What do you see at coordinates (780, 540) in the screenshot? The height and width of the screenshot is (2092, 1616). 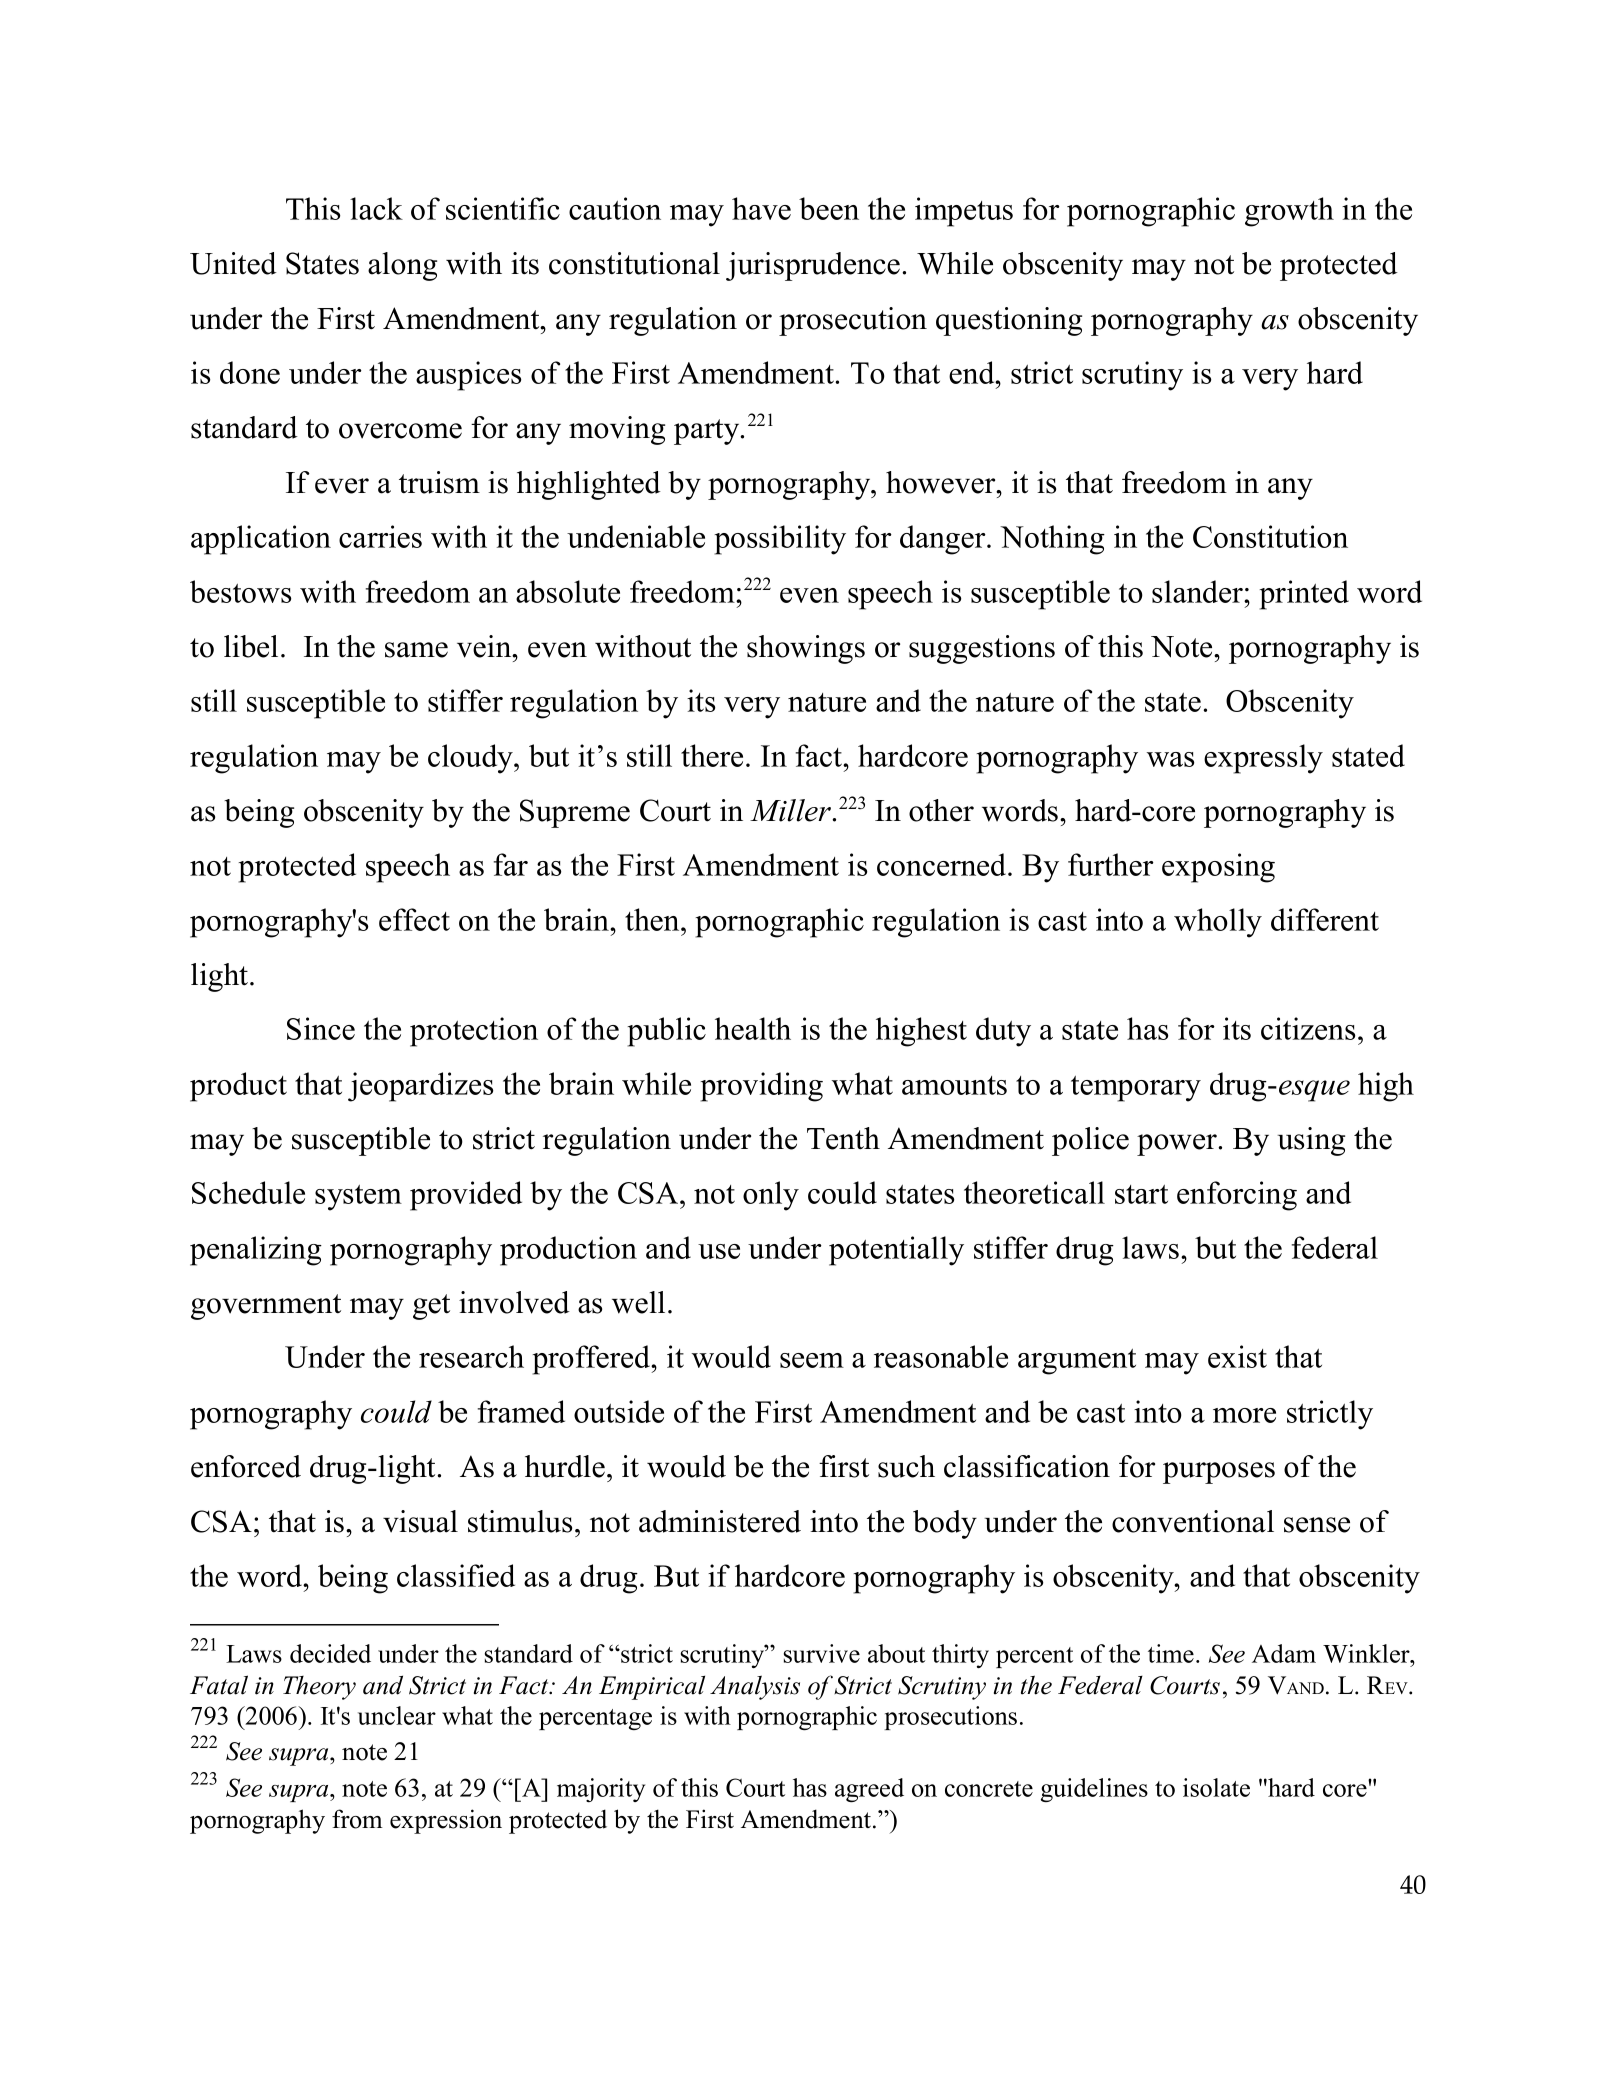 I see `possibility` at bounding box center [780, 540].
